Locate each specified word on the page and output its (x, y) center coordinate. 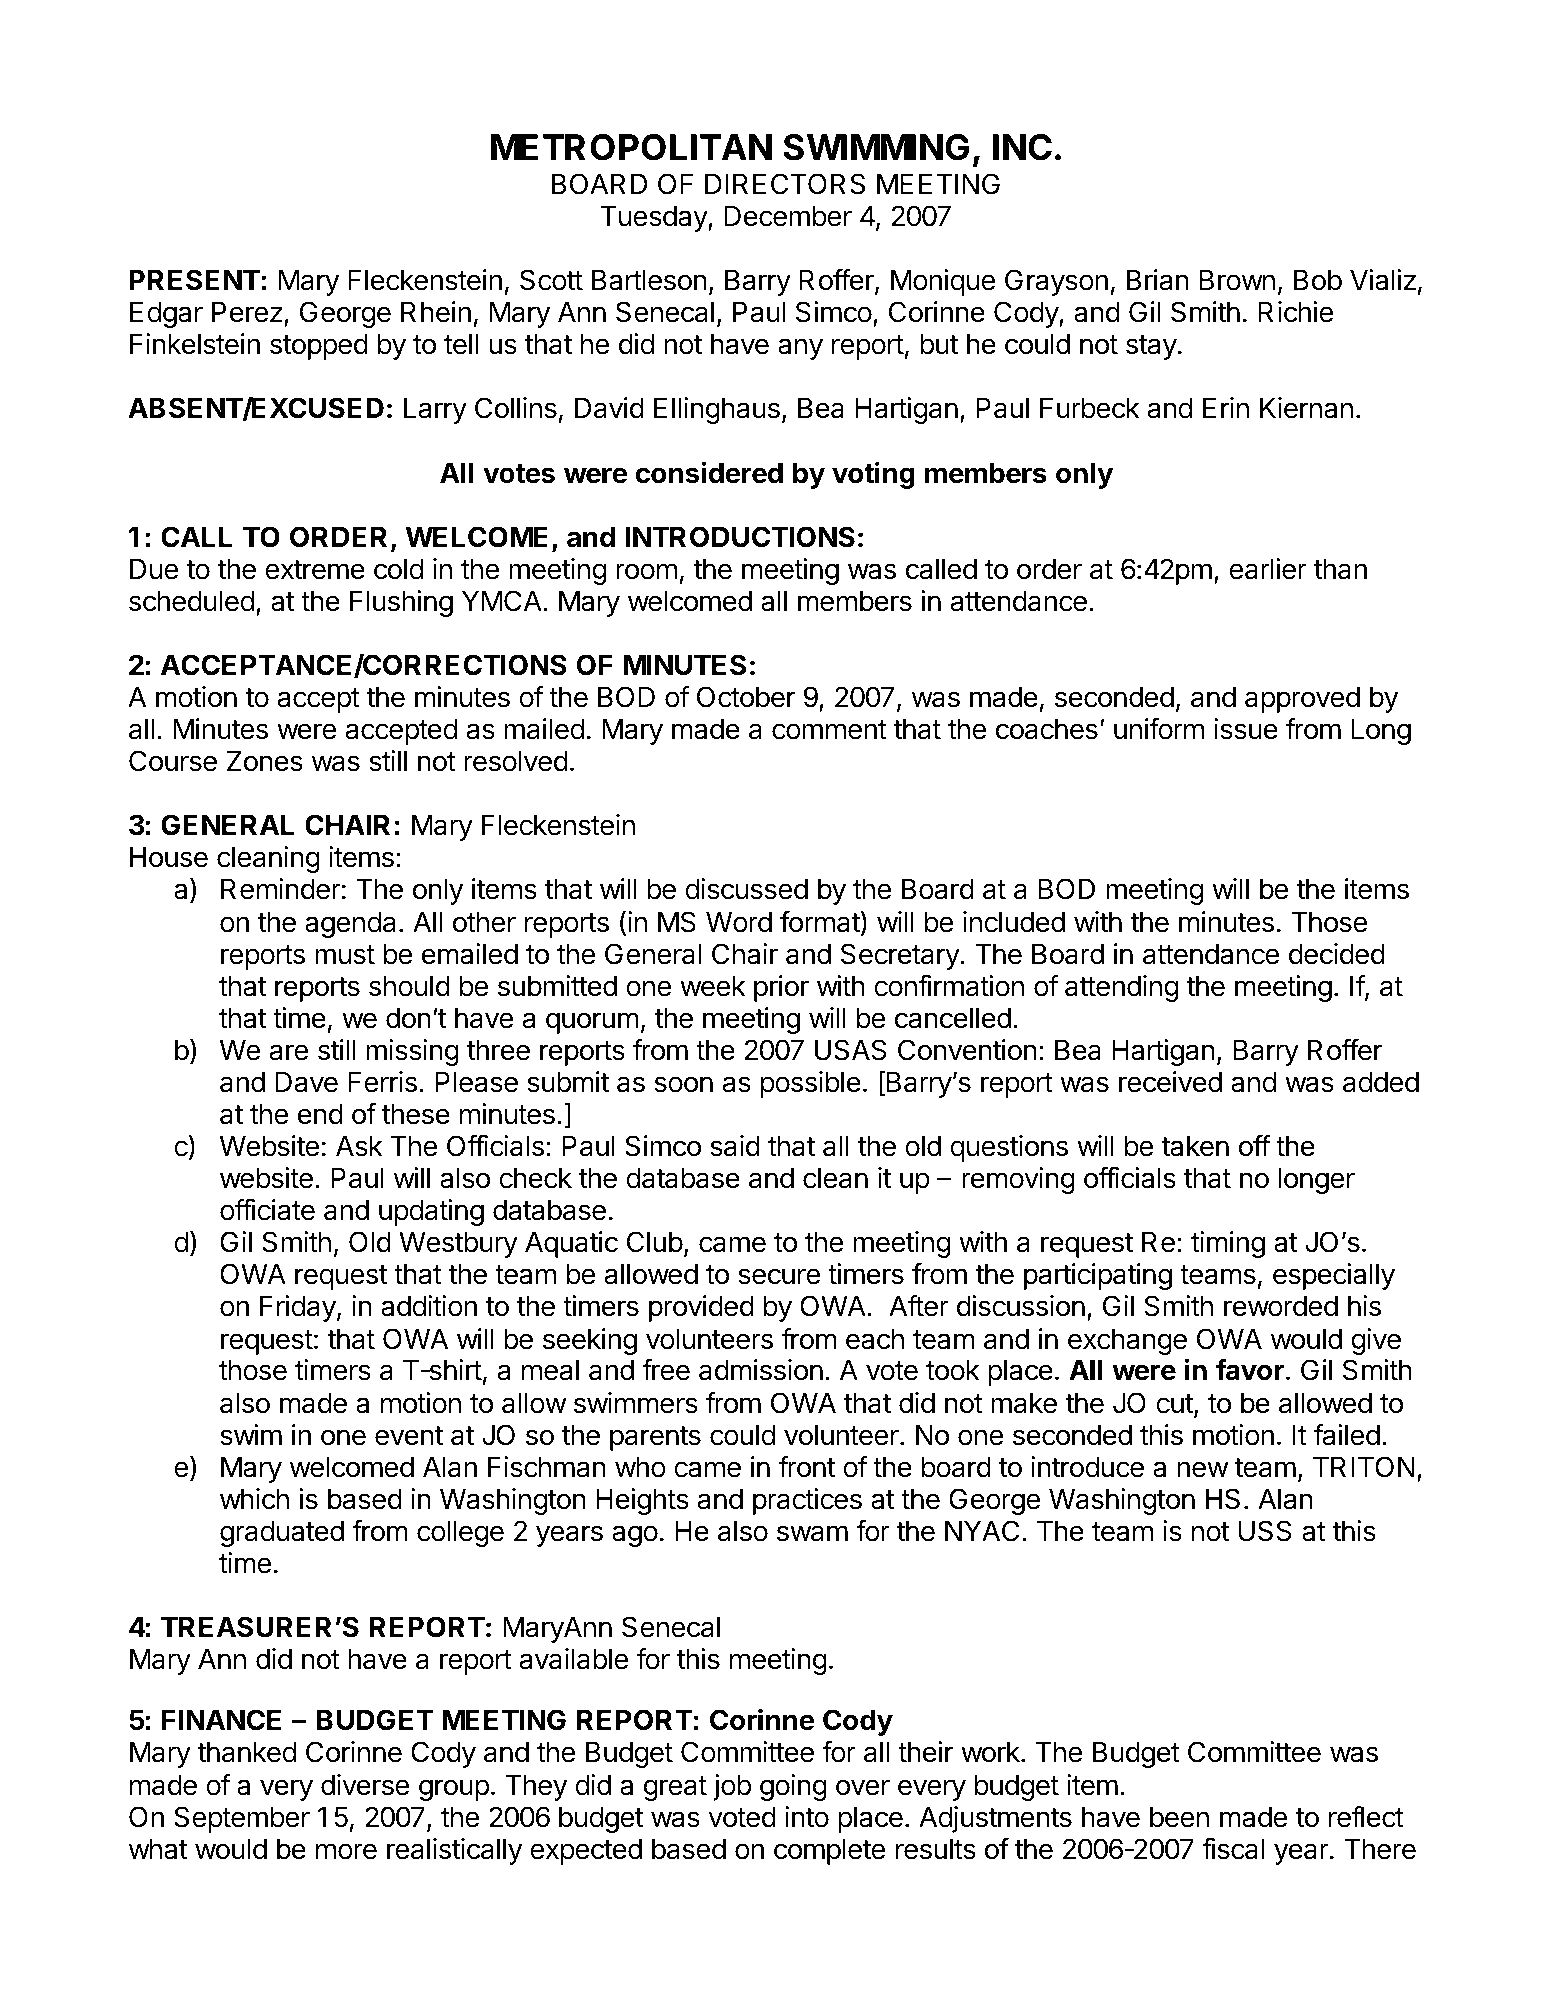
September (242, 1819)
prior (781, 988)
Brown (1237, 280)
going (793, 1787)
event (409, 1436)
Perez (247, 312)
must (345, 955)
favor (1250, 1370)
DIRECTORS (785, 184)
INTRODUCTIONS (740, 537)
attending (1121, 988)
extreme (315, 570)
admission (761, 1370)
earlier (1268, 569)
